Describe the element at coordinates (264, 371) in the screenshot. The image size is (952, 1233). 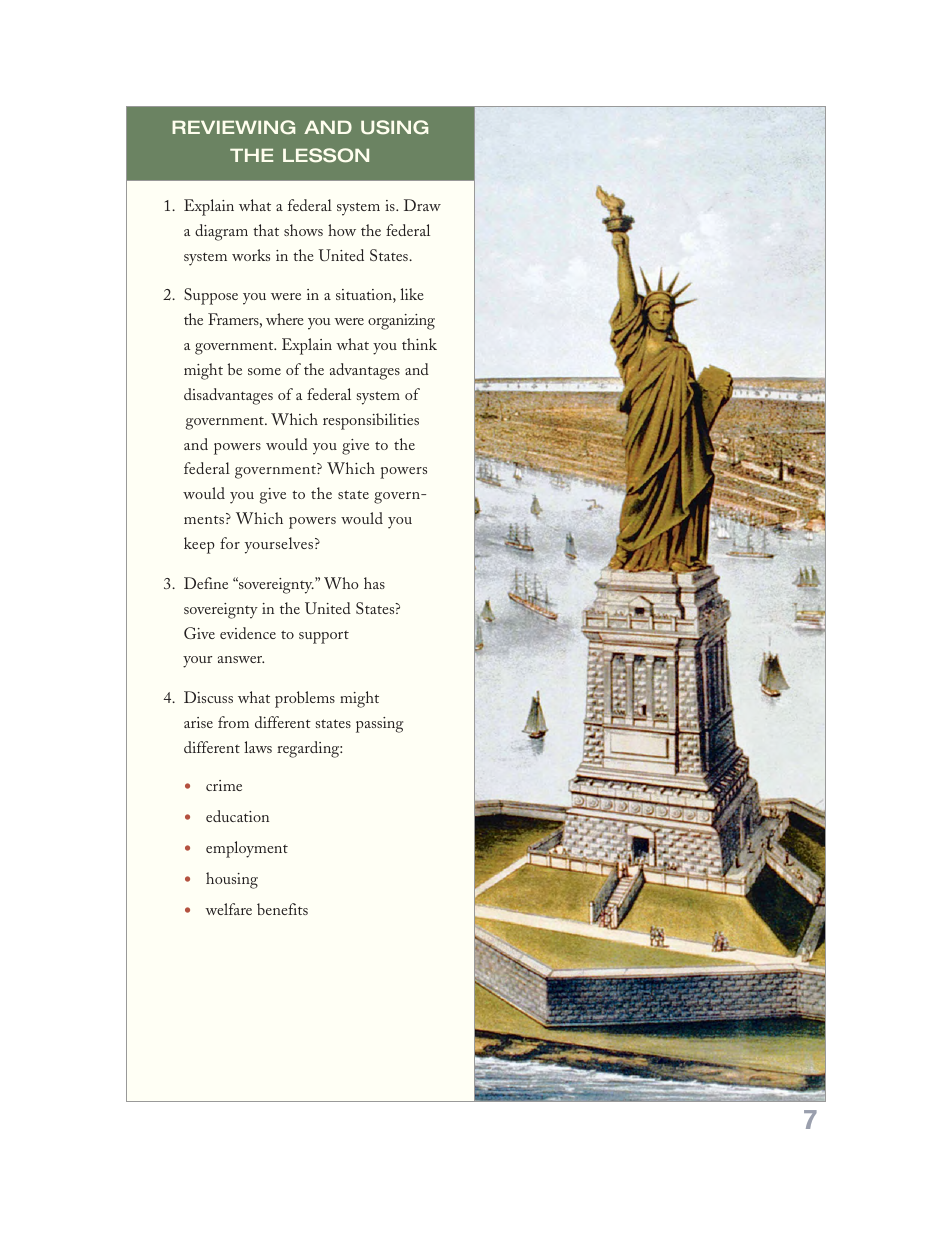
I see `some` at that location.
